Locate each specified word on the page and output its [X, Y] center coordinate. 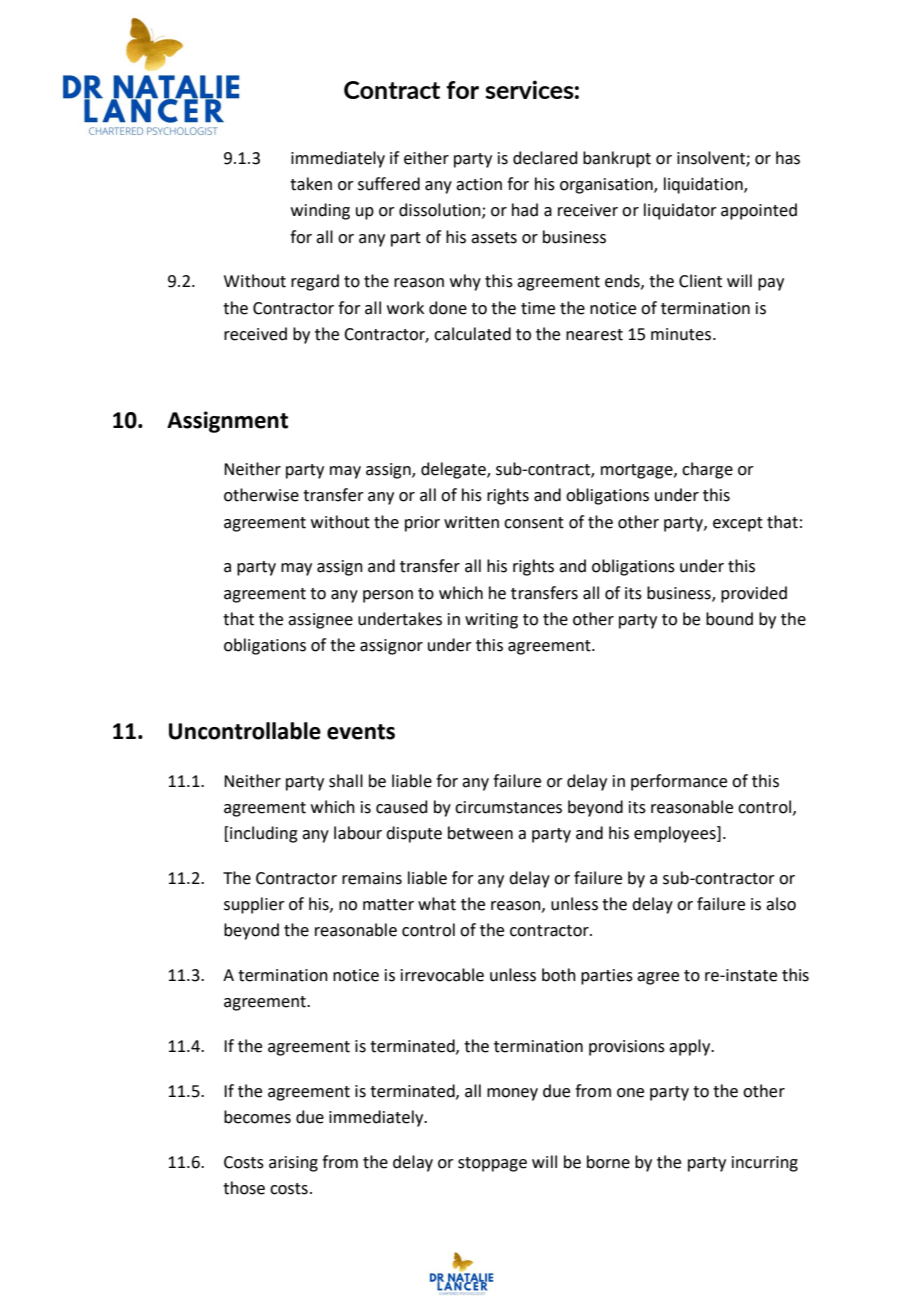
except [738, 524]
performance [679, 782]
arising [293, 1164]
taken [311, 184]
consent [534, 523]
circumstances [508, 807]
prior [422, 524]
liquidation [704, 185]
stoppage [492, 1164]
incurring [765, 1164]
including [263, 834]
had [525, 210]
